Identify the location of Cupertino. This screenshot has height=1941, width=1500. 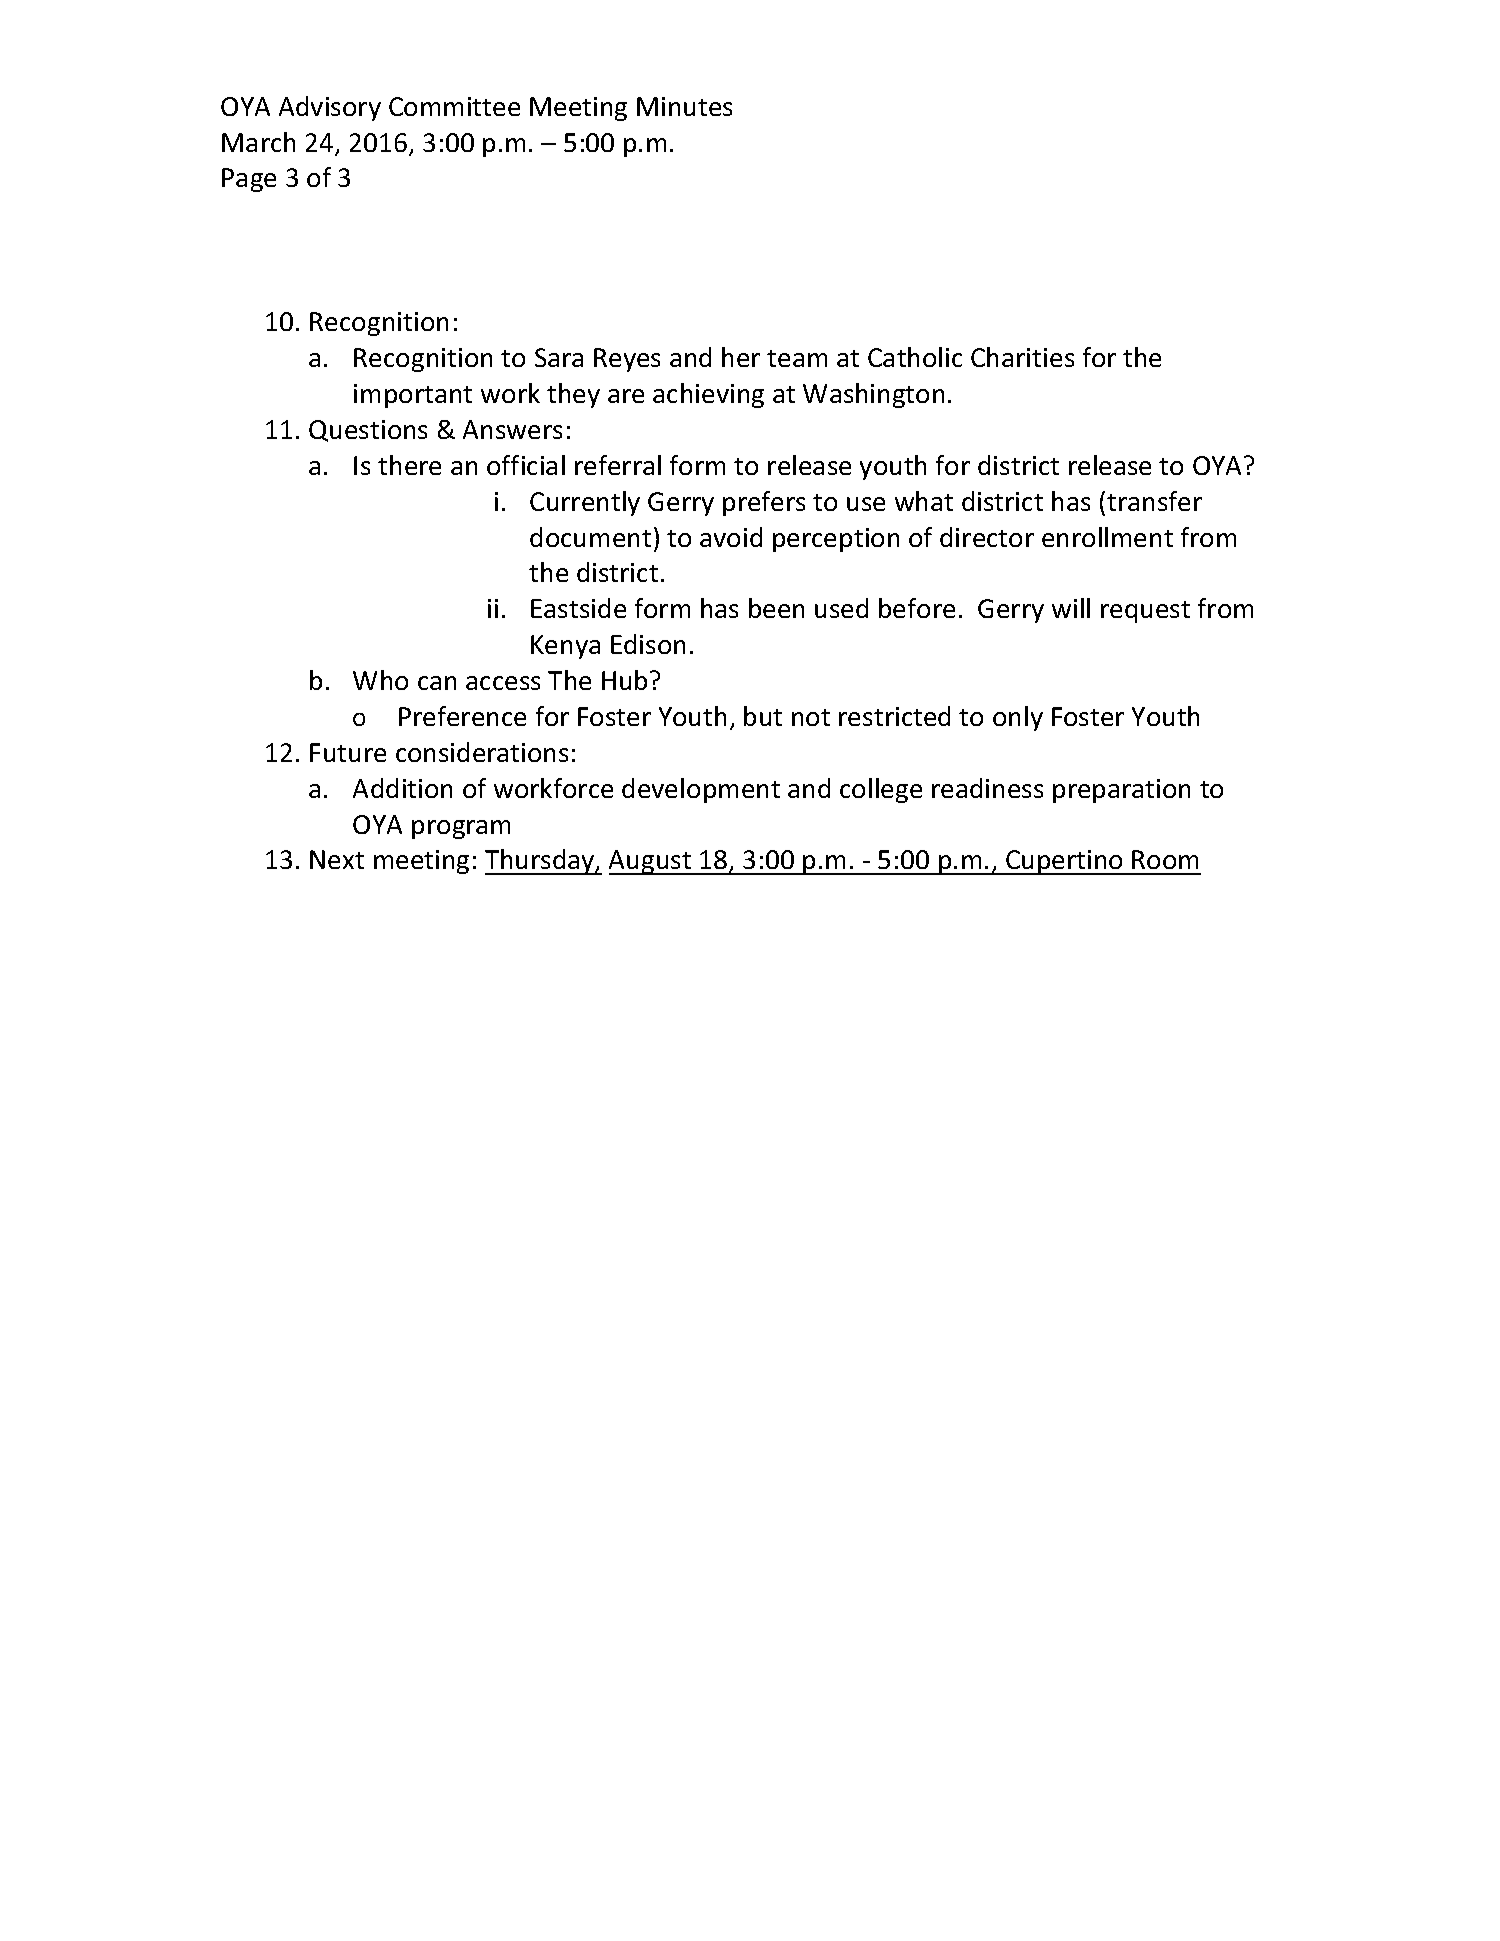
(1064, 862).
